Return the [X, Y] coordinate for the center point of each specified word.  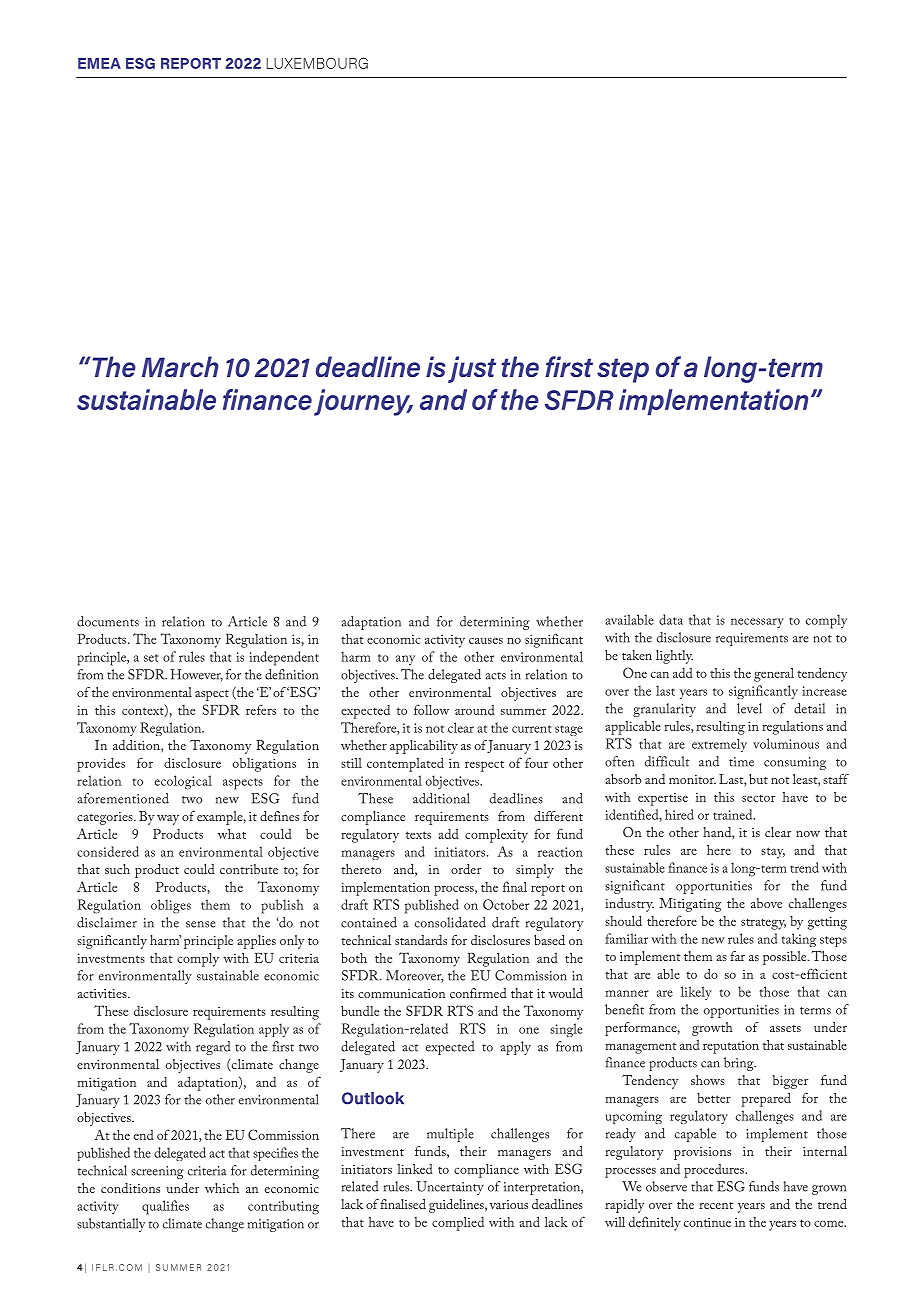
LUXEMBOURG [317, 63]
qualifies [165, 1207]
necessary [757, 623]
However [196, 675]
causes [486, 641]
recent [716, 1205]
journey [363, 402]
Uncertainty [450, 1188]
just [472, 369]
